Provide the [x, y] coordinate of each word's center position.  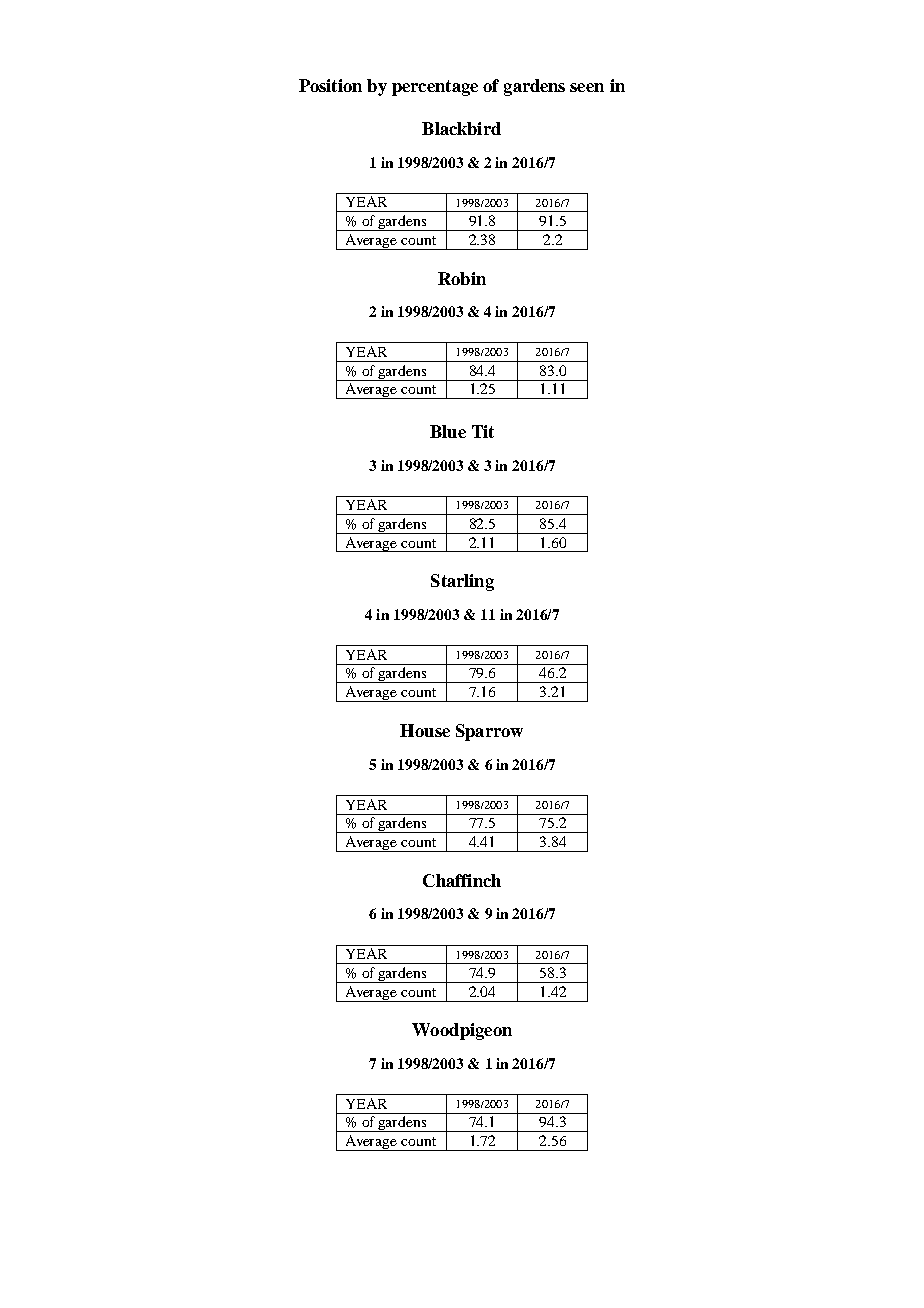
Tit [483, 431]
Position [330, 85]
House [425, 730]
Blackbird [461, 128]
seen [587, 87]
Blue [448, 431]
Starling [462, 582]
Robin [462, 278]
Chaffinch [462, 880]
